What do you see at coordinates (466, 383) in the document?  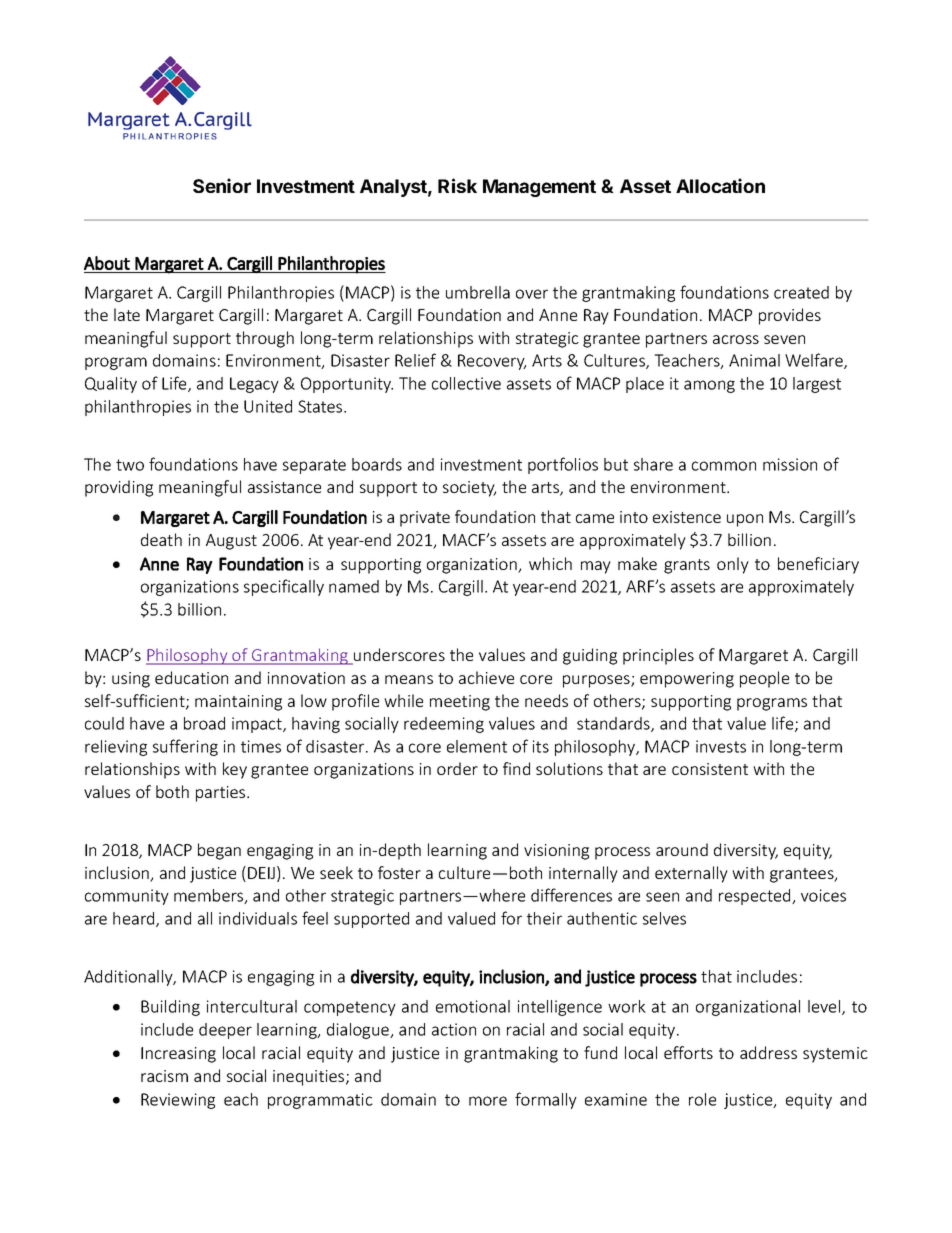 I see `collective` at bounding box center [466, 383].
